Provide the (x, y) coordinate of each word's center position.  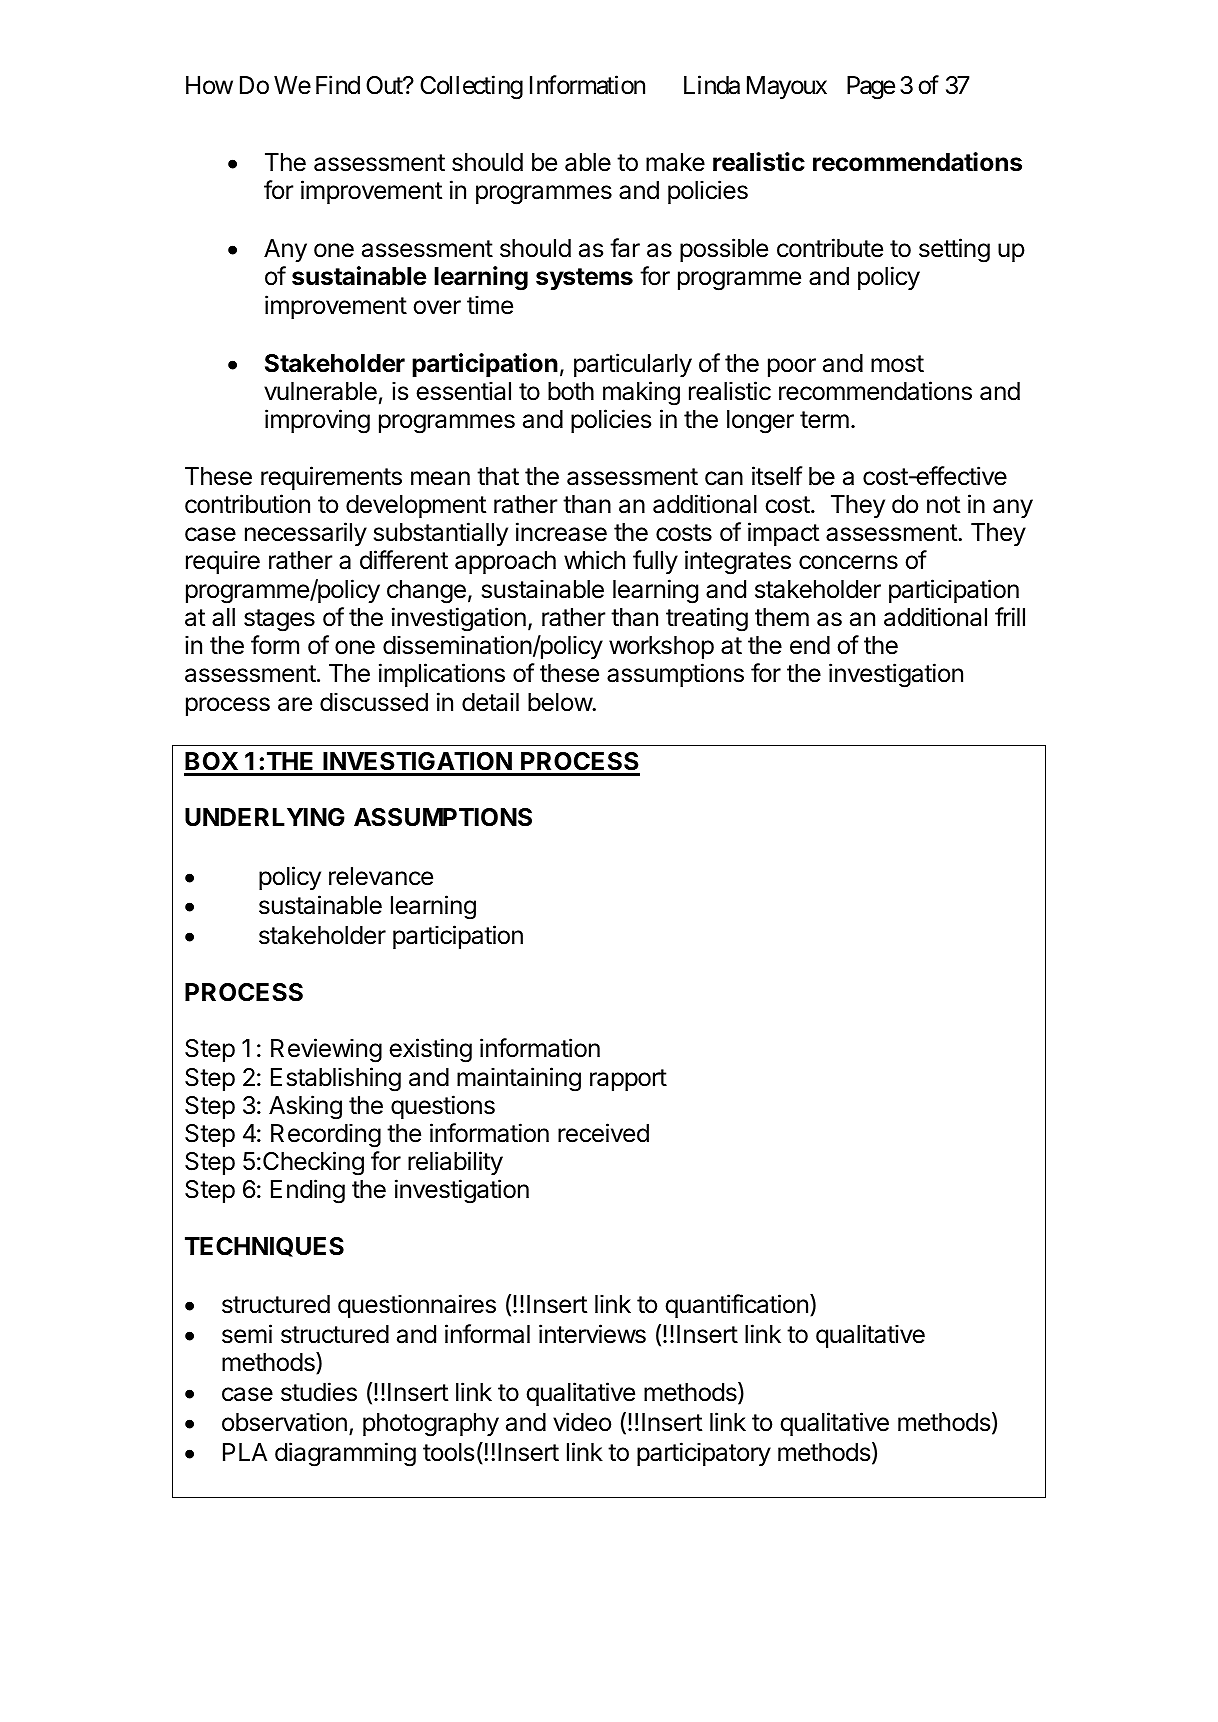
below (560, 702)
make (675, 162)
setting (954, 250)
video (582, 1422)
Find (338, 85)
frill (1010, 616)
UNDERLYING (265, 817)
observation (284, 1422)
